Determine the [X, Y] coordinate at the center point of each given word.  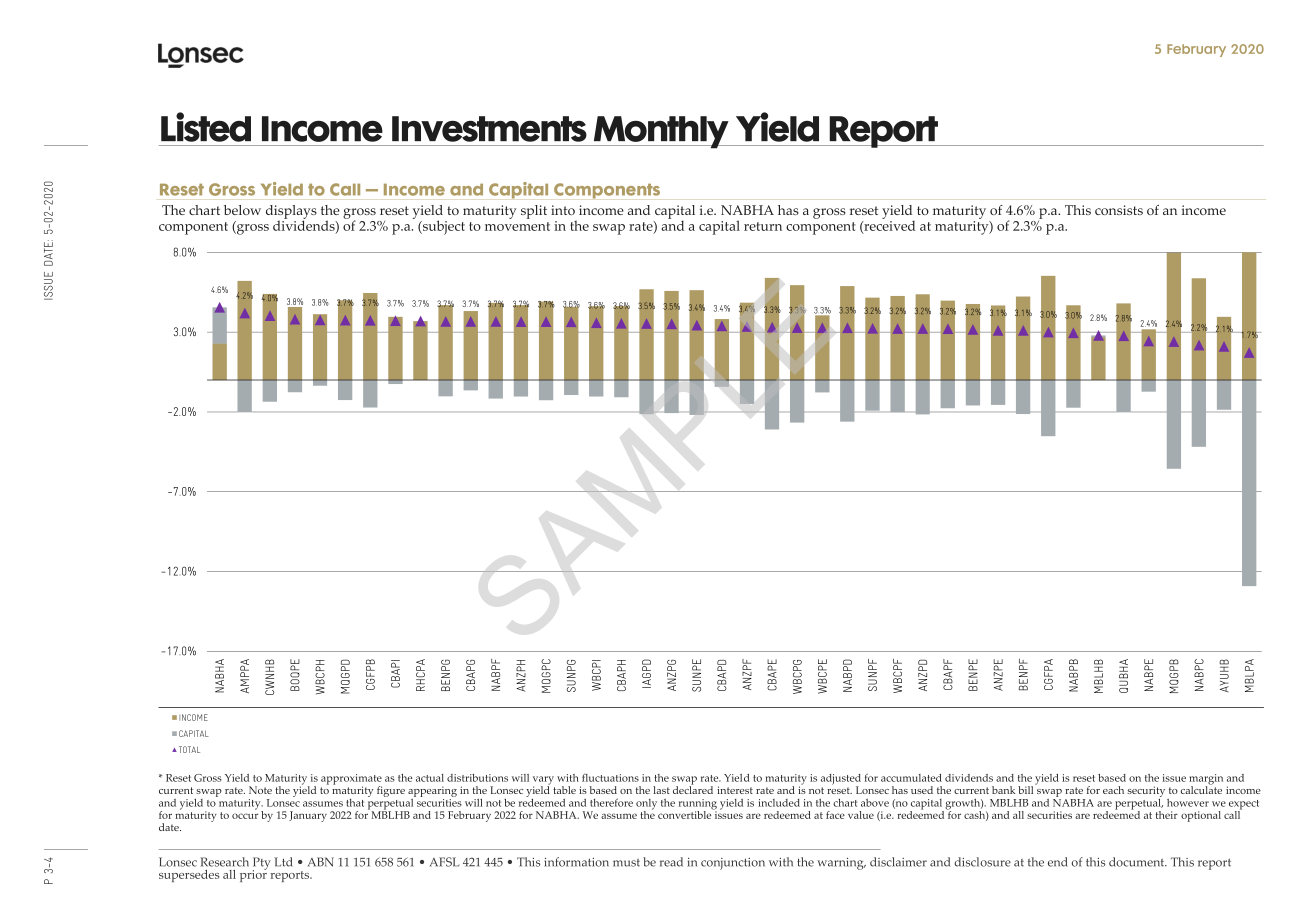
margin [1206, 780]
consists [1119, 210]
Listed [206, 127]
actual [430, 778]
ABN [321, 862]
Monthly [661, 132]
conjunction [733, 864]
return [763, 226]
